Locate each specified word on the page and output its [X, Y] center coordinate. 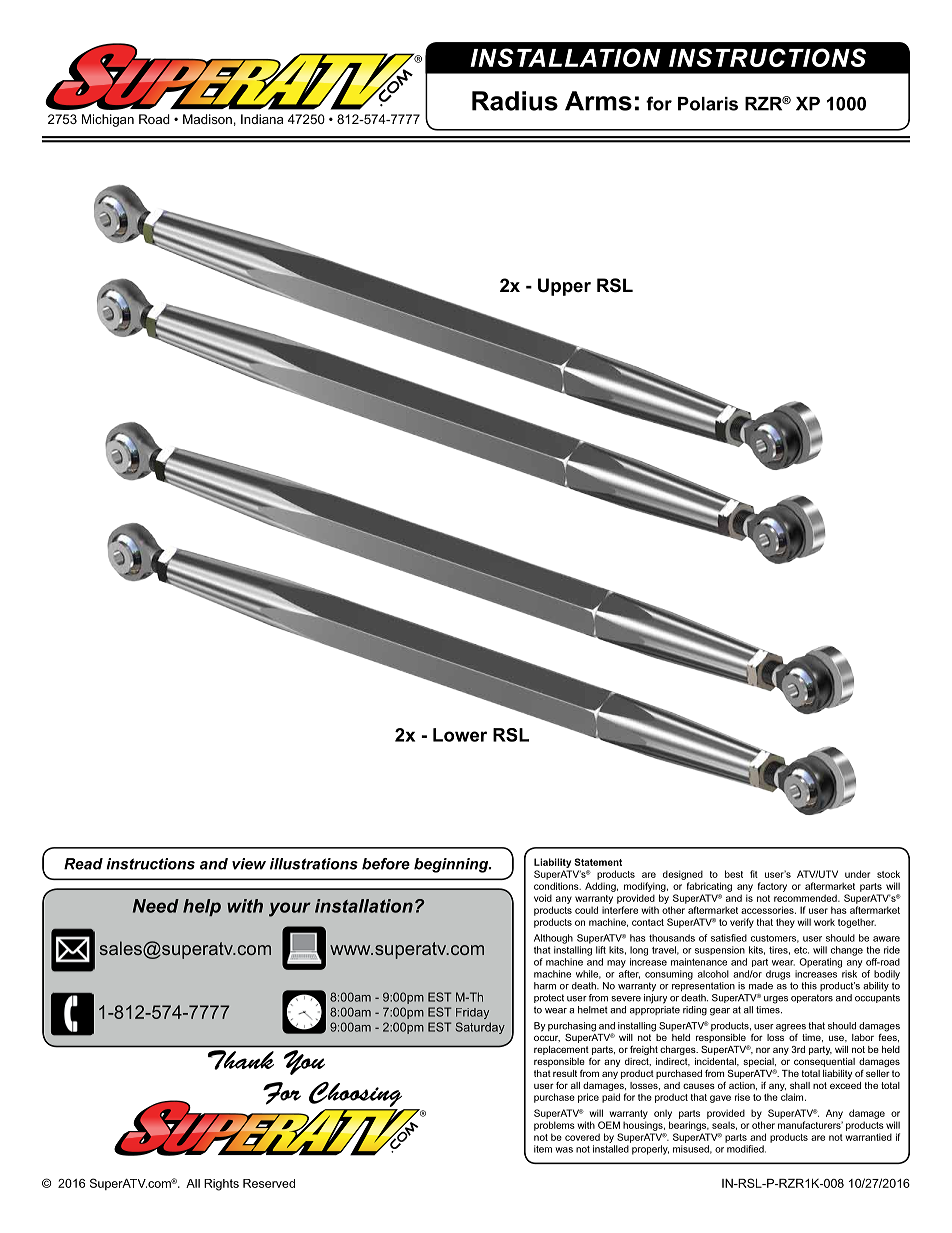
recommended [806, 898]
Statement [598, 862]
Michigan [108, 120]
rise [742, 1097]
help [202, 907]
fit [754, 874]
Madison [207, 119]
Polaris [708, 104]
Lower [460, 735]
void [543, 898]
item [543, 1149]
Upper [564, 287]
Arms [598, 101]
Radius [515, 101]
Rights [221, 1185]
